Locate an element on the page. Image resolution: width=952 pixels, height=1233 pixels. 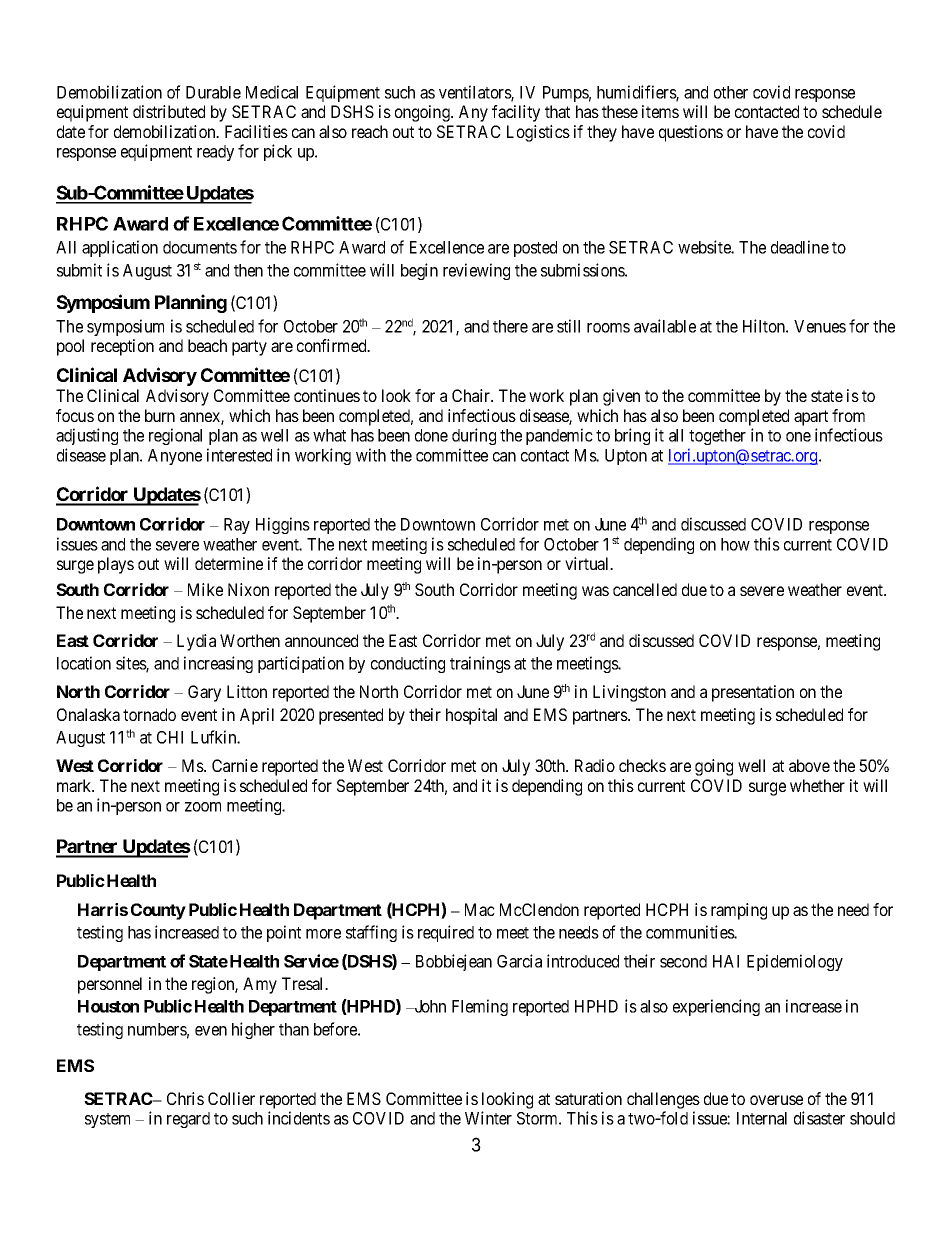
facility is located at coordinates (516, 113).
